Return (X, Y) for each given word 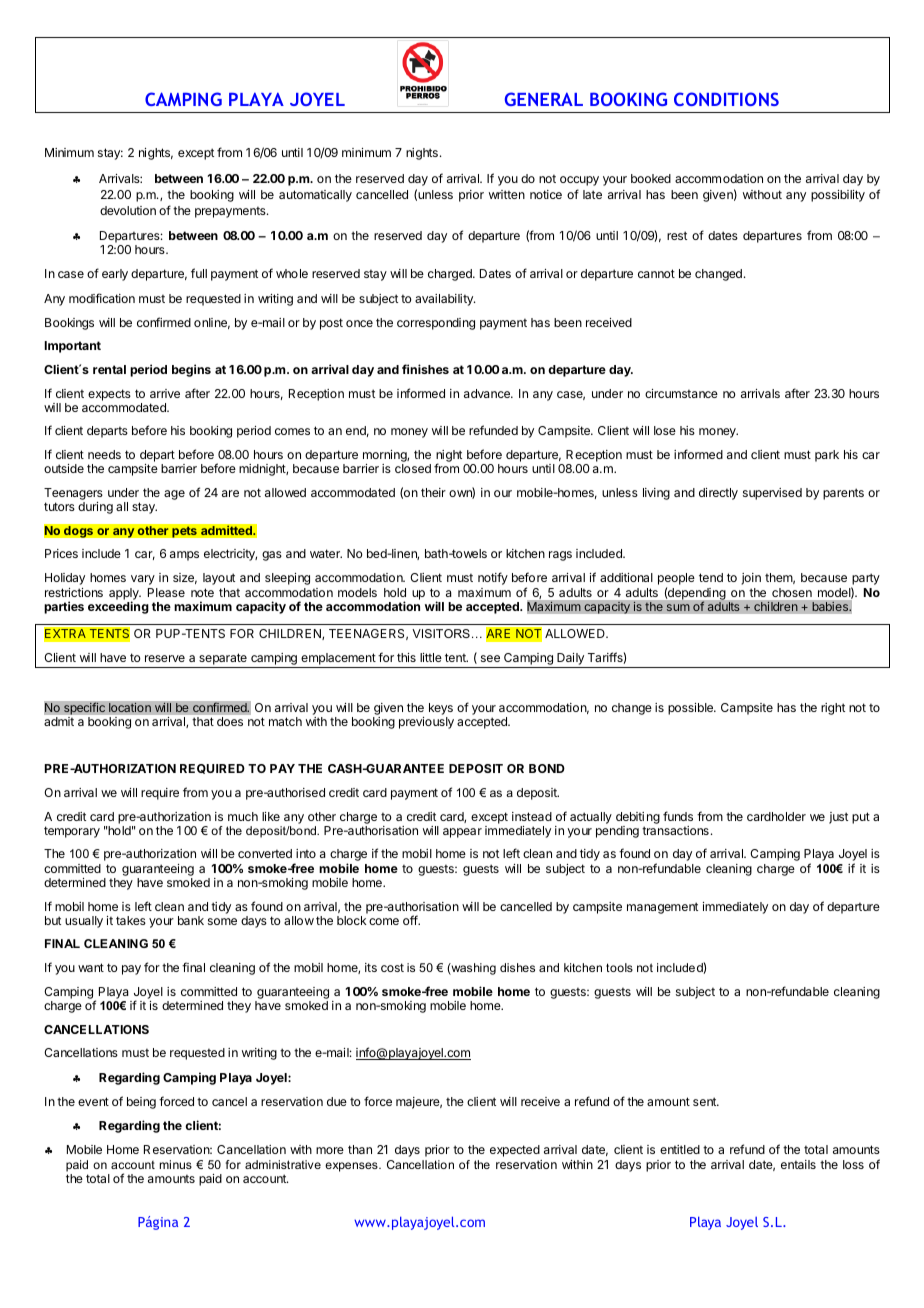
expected (515, 1151)
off (411, 920)
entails (798, 1164)
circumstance (681, 393)
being (141, 1103)
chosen (792, 592)
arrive (165, 393)
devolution (128, 210)
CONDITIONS (726, 99)
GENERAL (544, 99)
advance (488, 393)
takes (131, 920)
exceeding (118, 607)
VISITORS (441, 633)
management (662, 908)
